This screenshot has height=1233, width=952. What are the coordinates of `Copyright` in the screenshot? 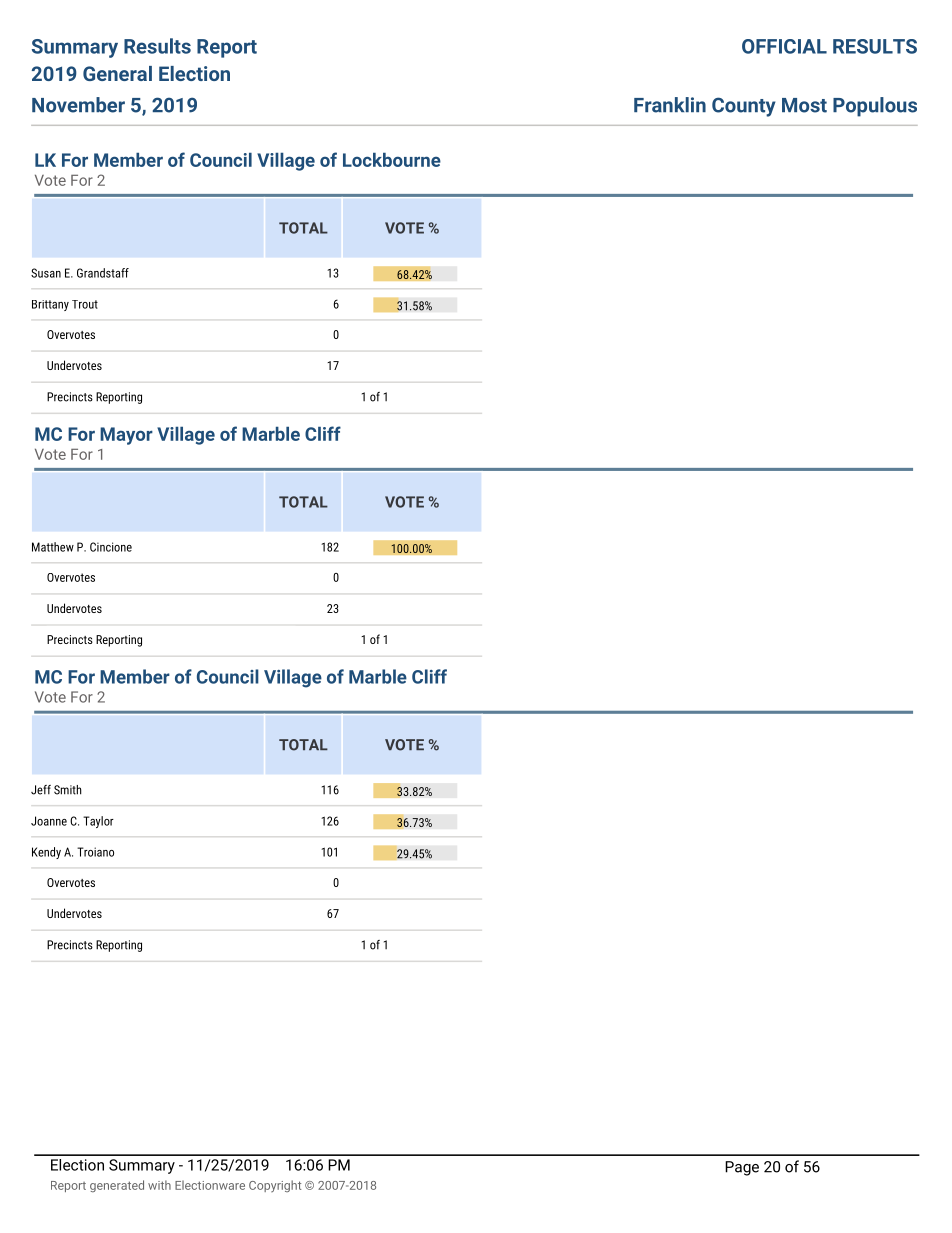 It's located at (275, 1186).
